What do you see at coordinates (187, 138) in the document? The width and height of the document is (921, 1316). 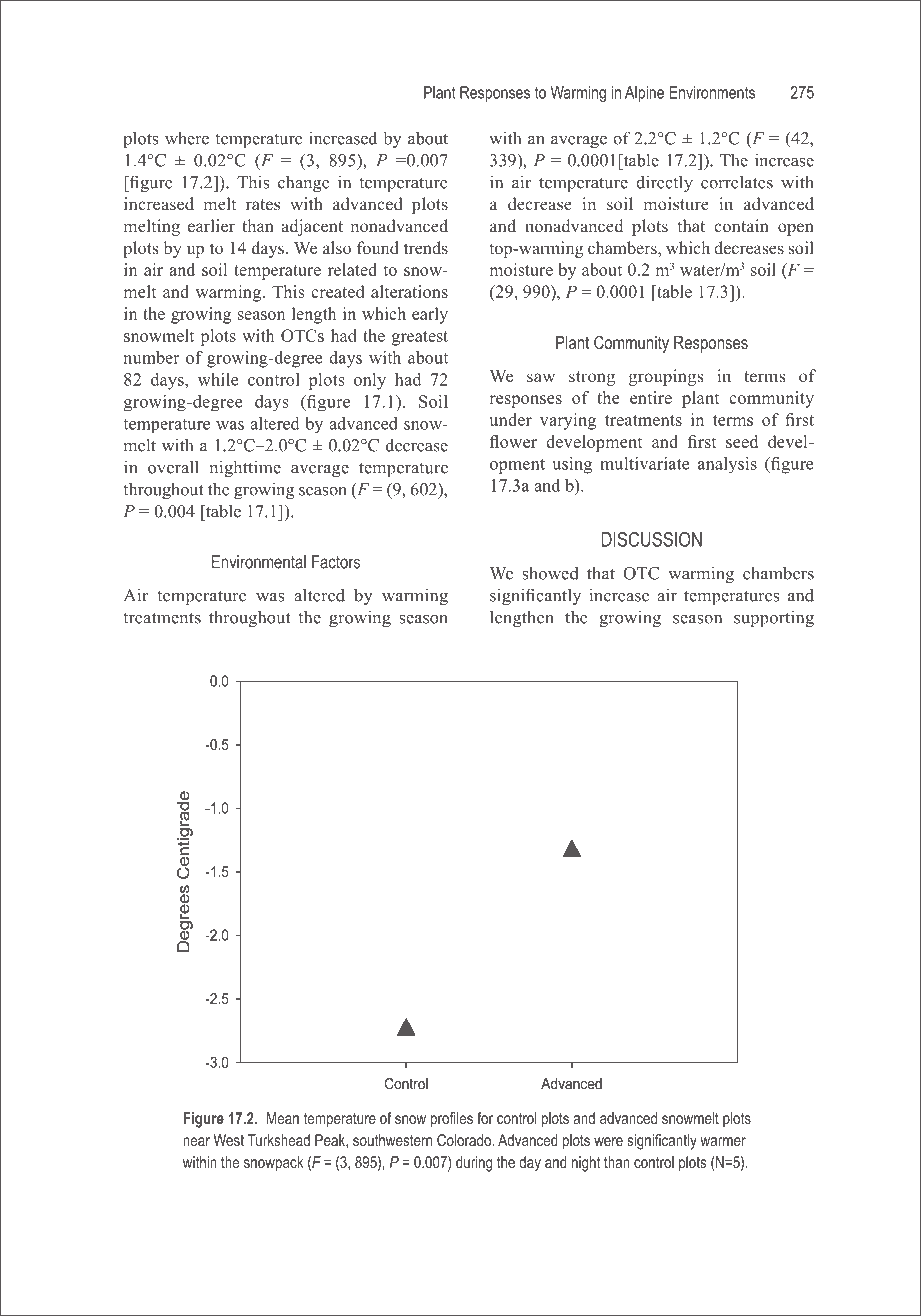 I see `where` at bounding box center [187, 138].
